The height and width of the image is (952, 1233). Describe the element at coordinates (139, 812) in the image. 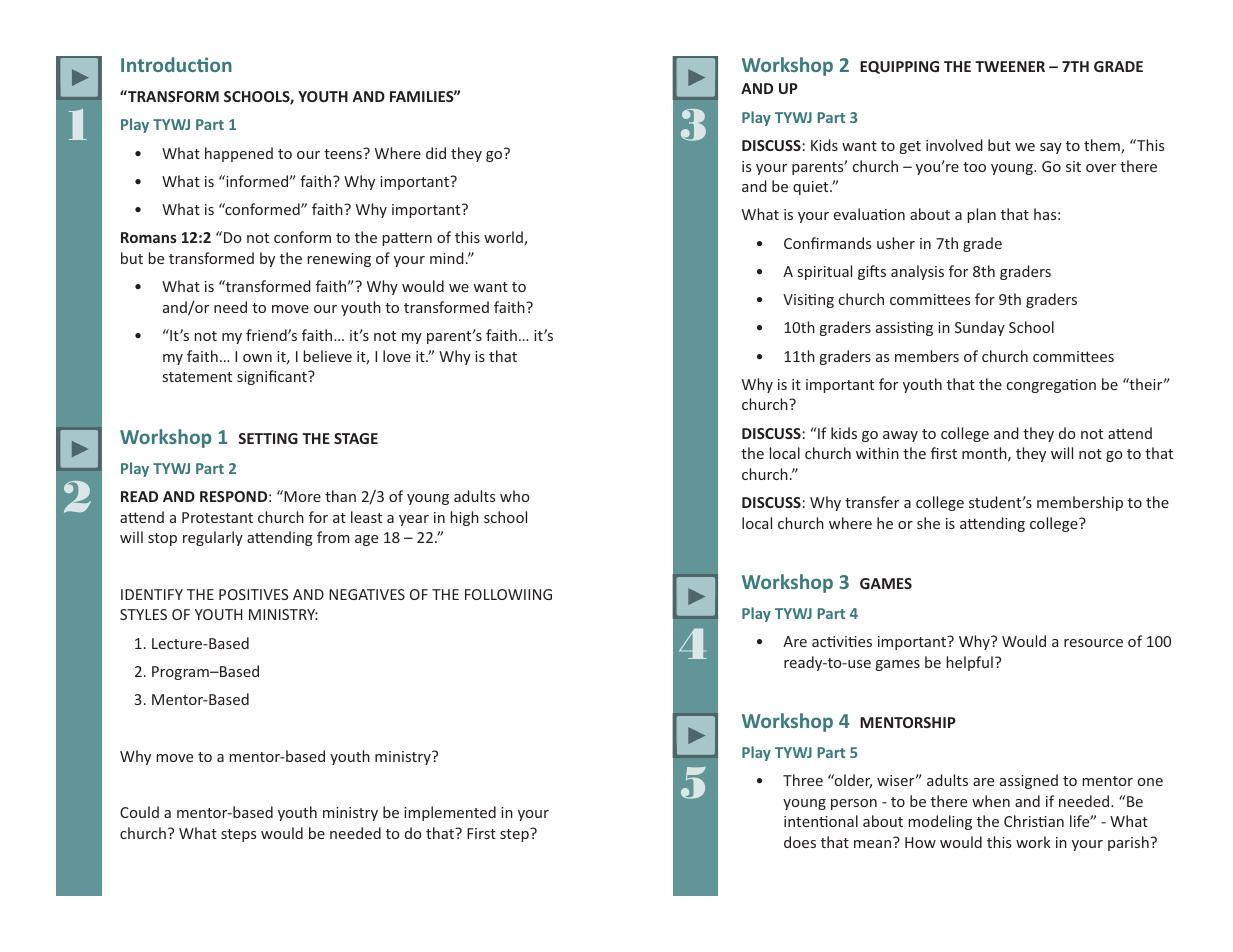

I see `Could` at that location.
